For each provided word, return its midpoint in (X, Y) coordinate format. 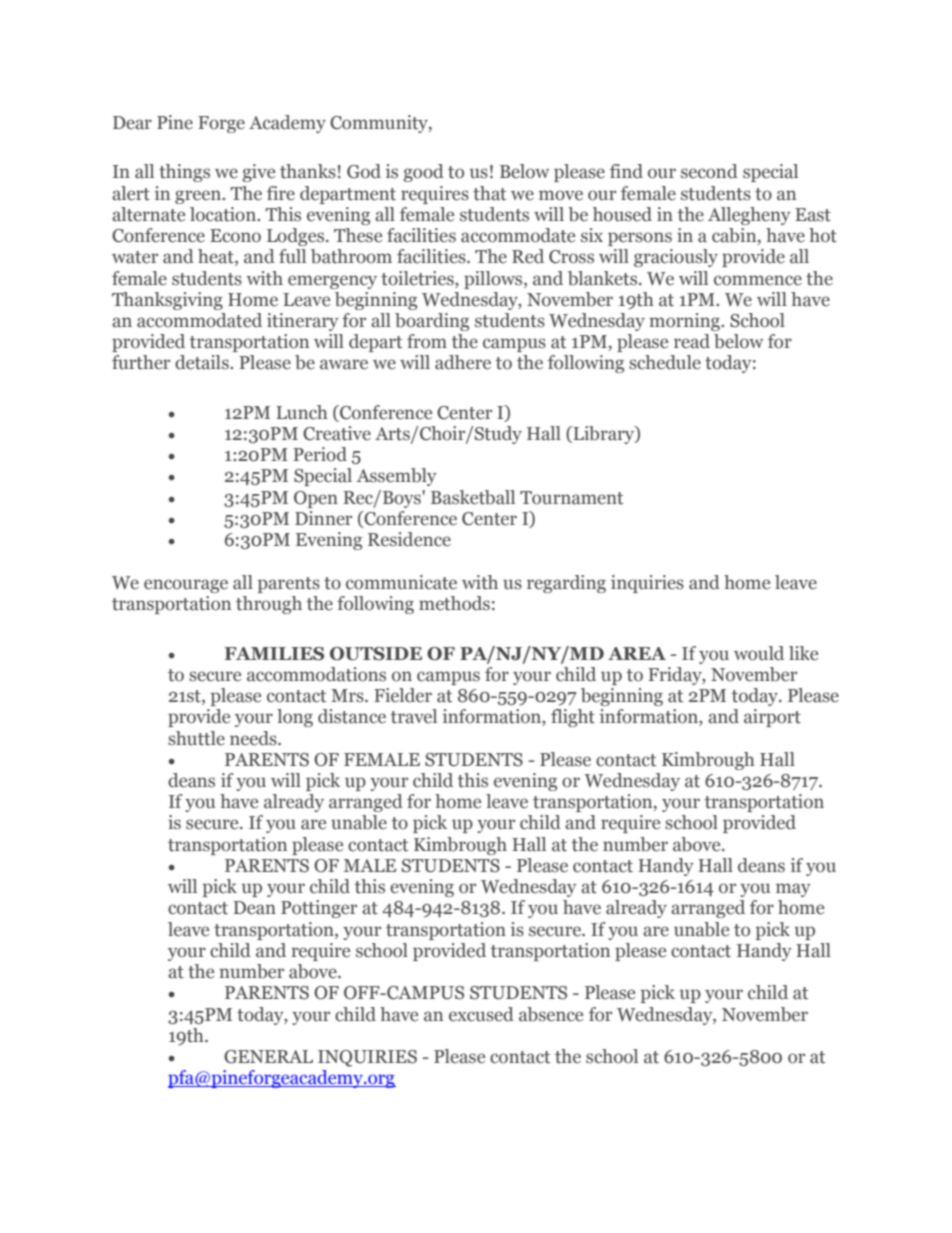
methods (454, 603)
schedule (665, 362)
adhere (463, 362)
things (184, 173)
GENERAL (268, 1057)
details (203, 362)
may (793, 890)
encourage (186, 586)
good (423, 173)
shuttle (196, 738)
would (759, 653)
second (709, 171)
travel (414, 716)
